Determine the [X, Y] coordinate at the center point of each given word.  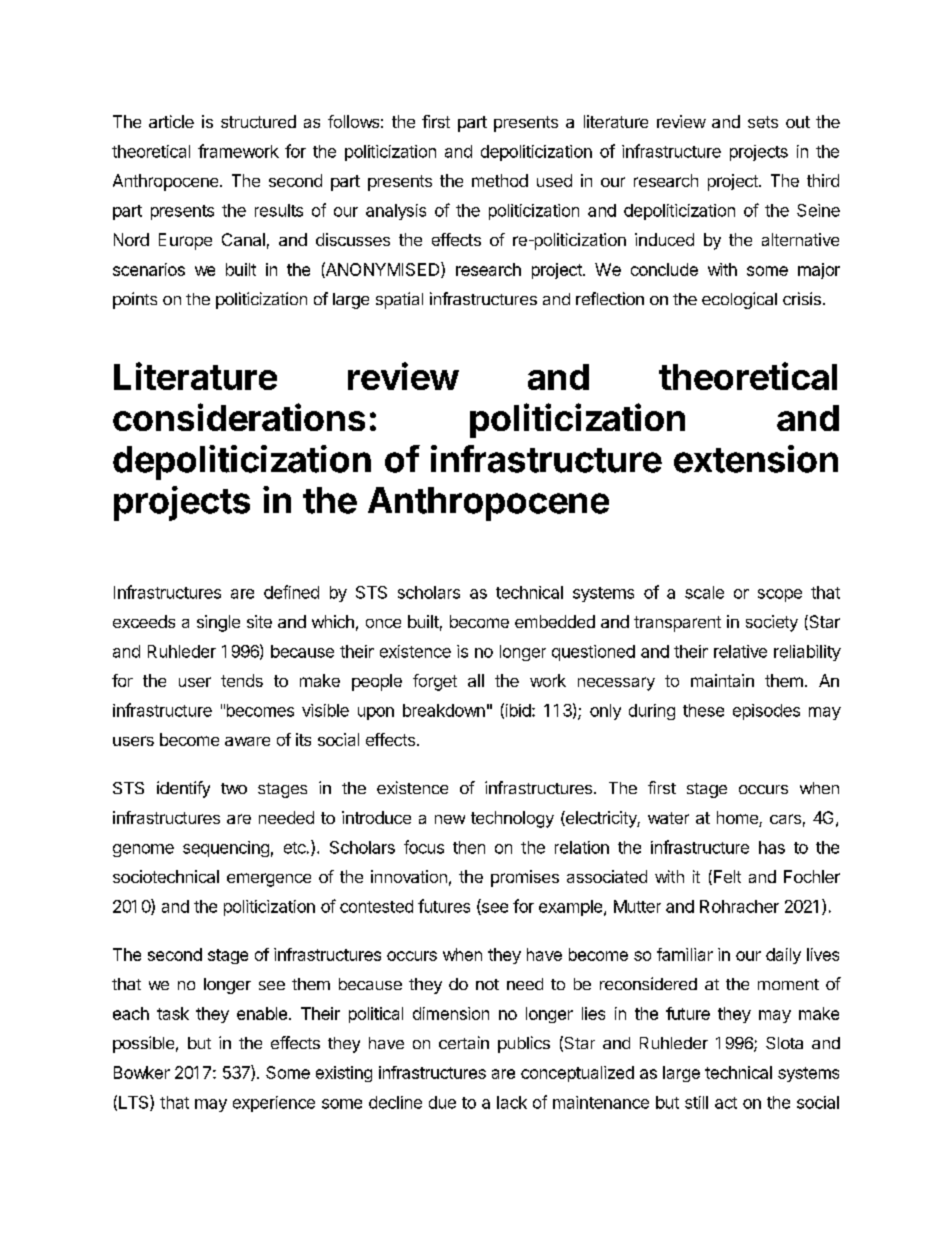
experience [274, 1104]
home [738, 819]
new [450, 819]
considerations [239, 417]
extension [756, 459]
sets [763, 122]
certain [464, 1042]
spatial [399, 300]
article [171, 121]
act [726, 1103]
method [500, 180]
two [234, 788]
